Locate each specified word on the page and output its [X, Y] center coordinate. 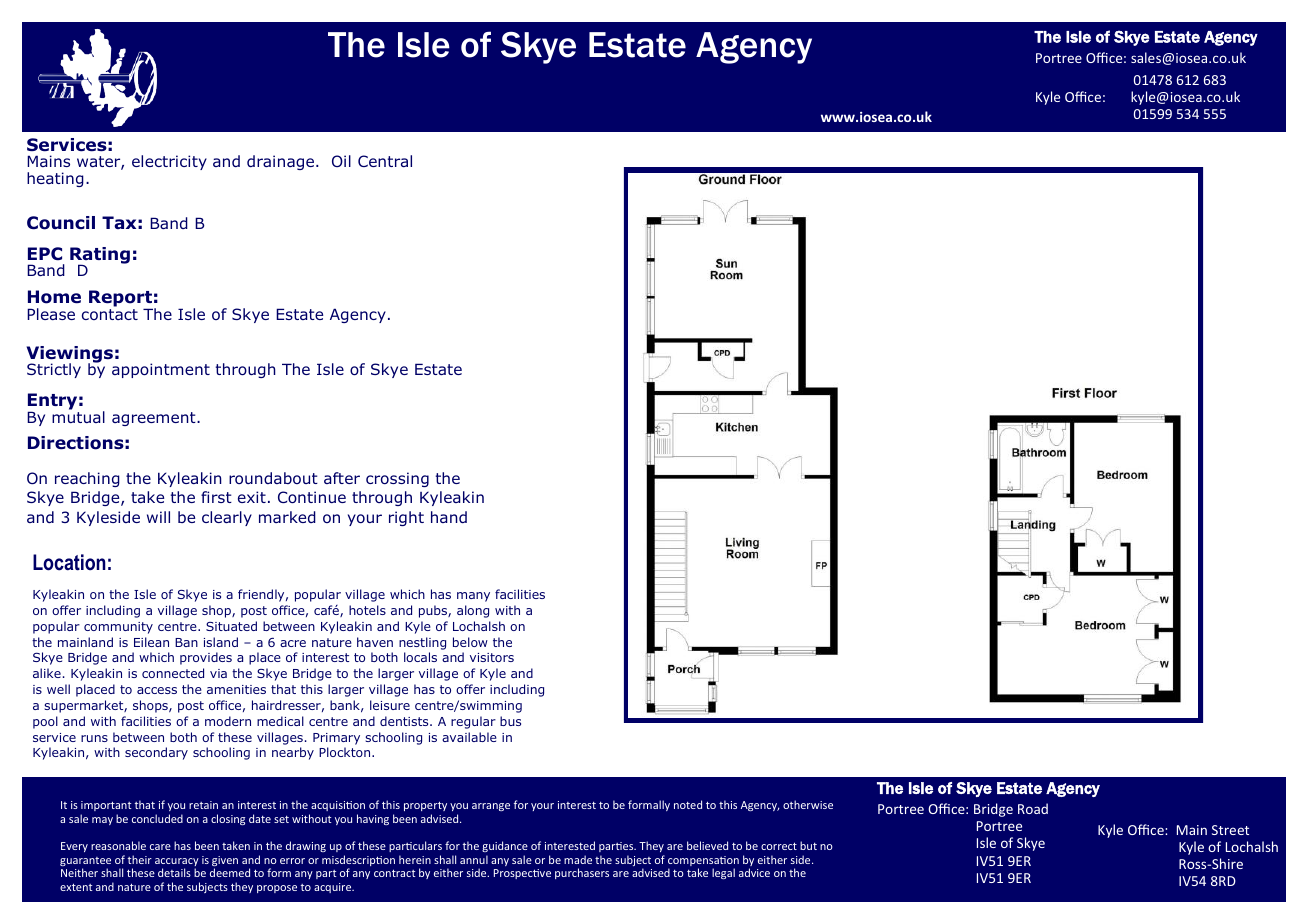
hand [449, 517]
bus [510, 721]
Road [1033, 808]
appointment [161, 370]
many [473, 597]
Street [1230, 830]
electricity [169, 162]
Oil [341, 161]
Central [385, 161]
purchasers [582, 873]
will [158, 517]
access [157, 690]
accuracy [177, 863]
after [342, 478]
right [406, 518]
